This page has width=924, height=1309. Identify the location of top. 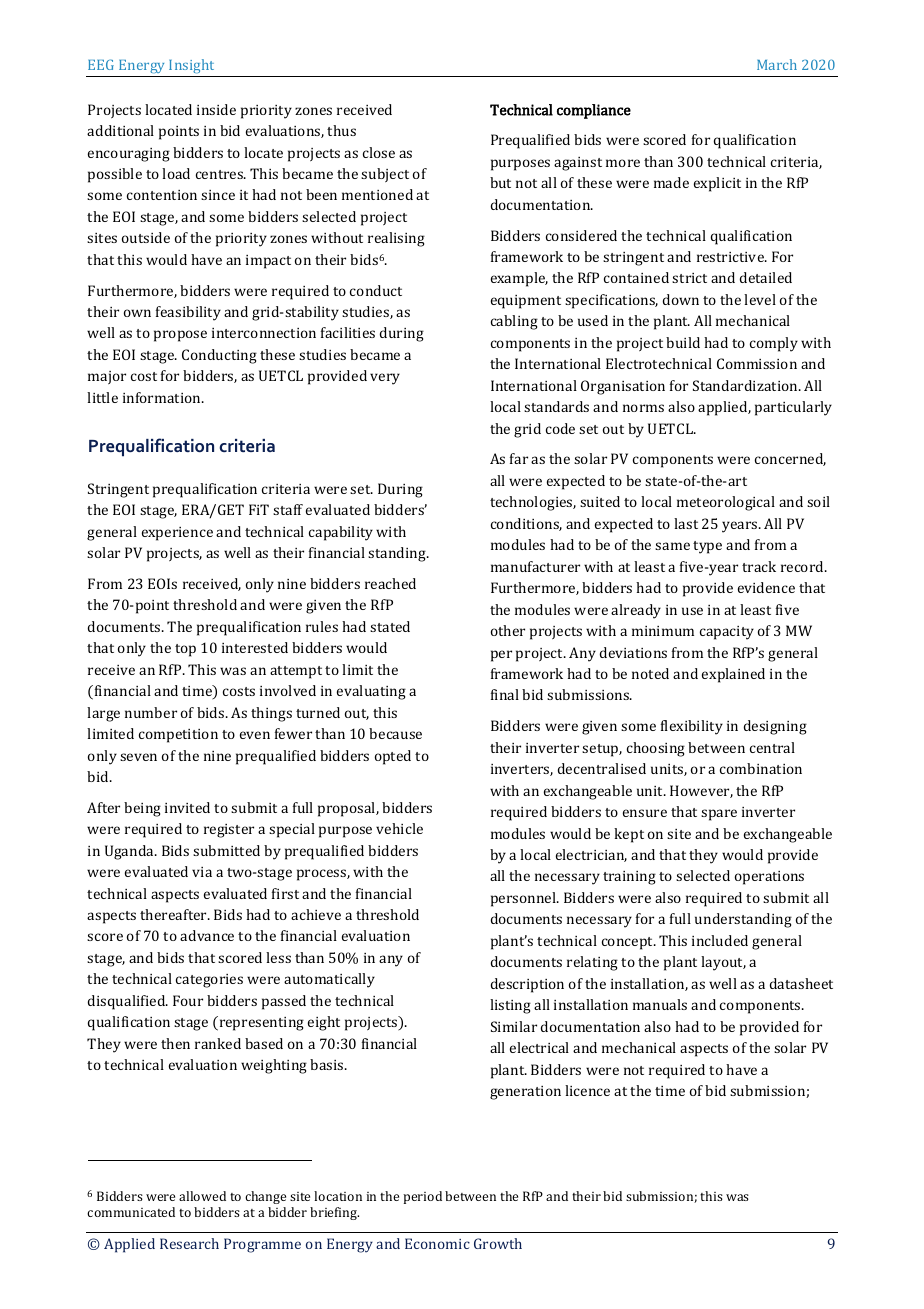
(185, 650).
